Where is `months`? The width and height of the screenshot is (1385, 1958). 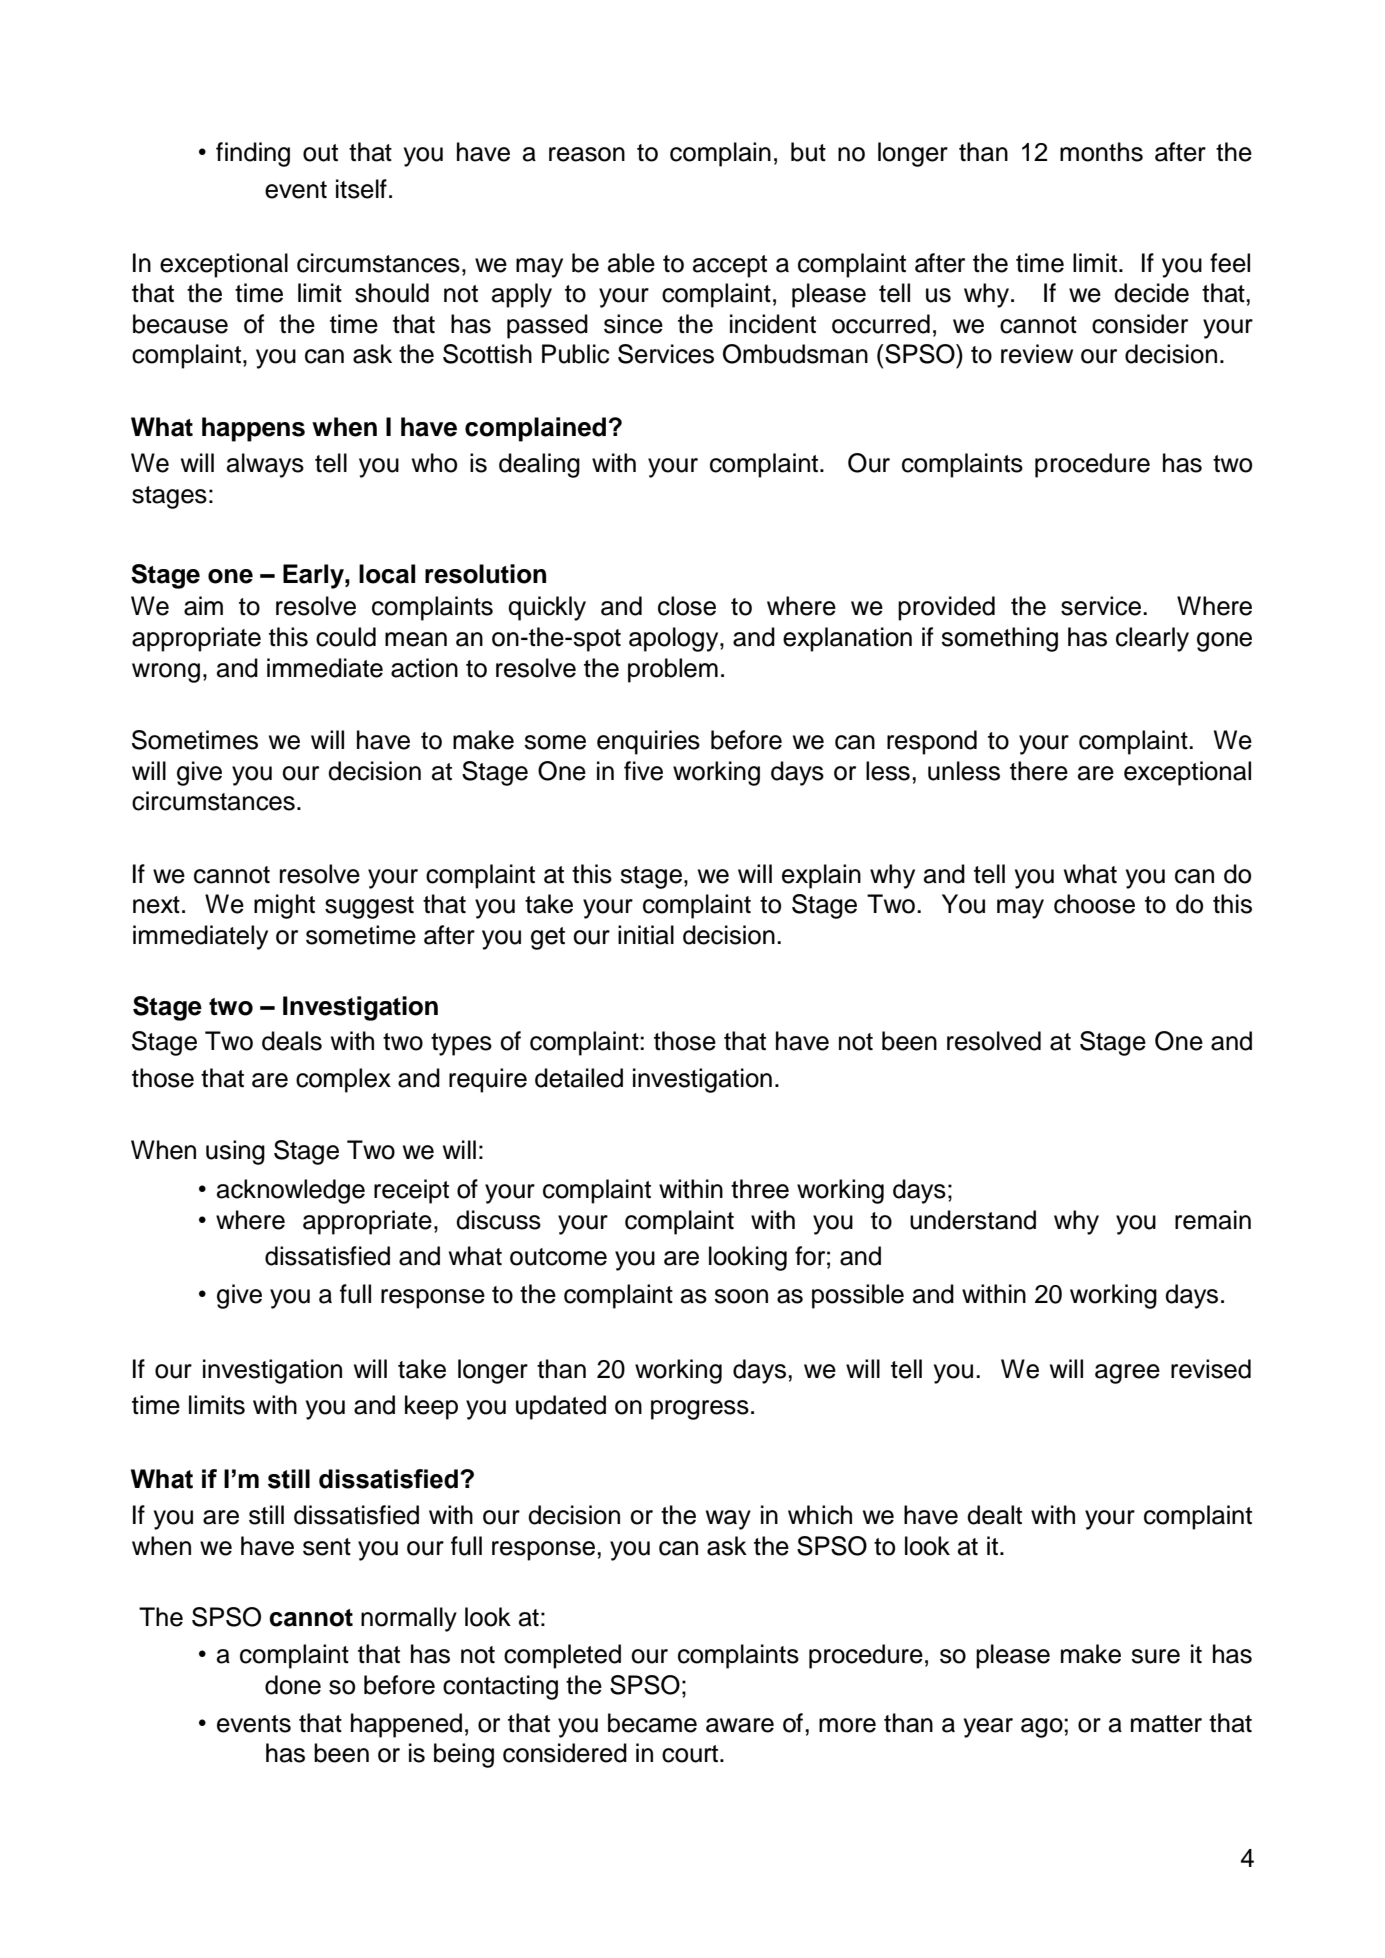 months is located at coordinates (1101, 152).
